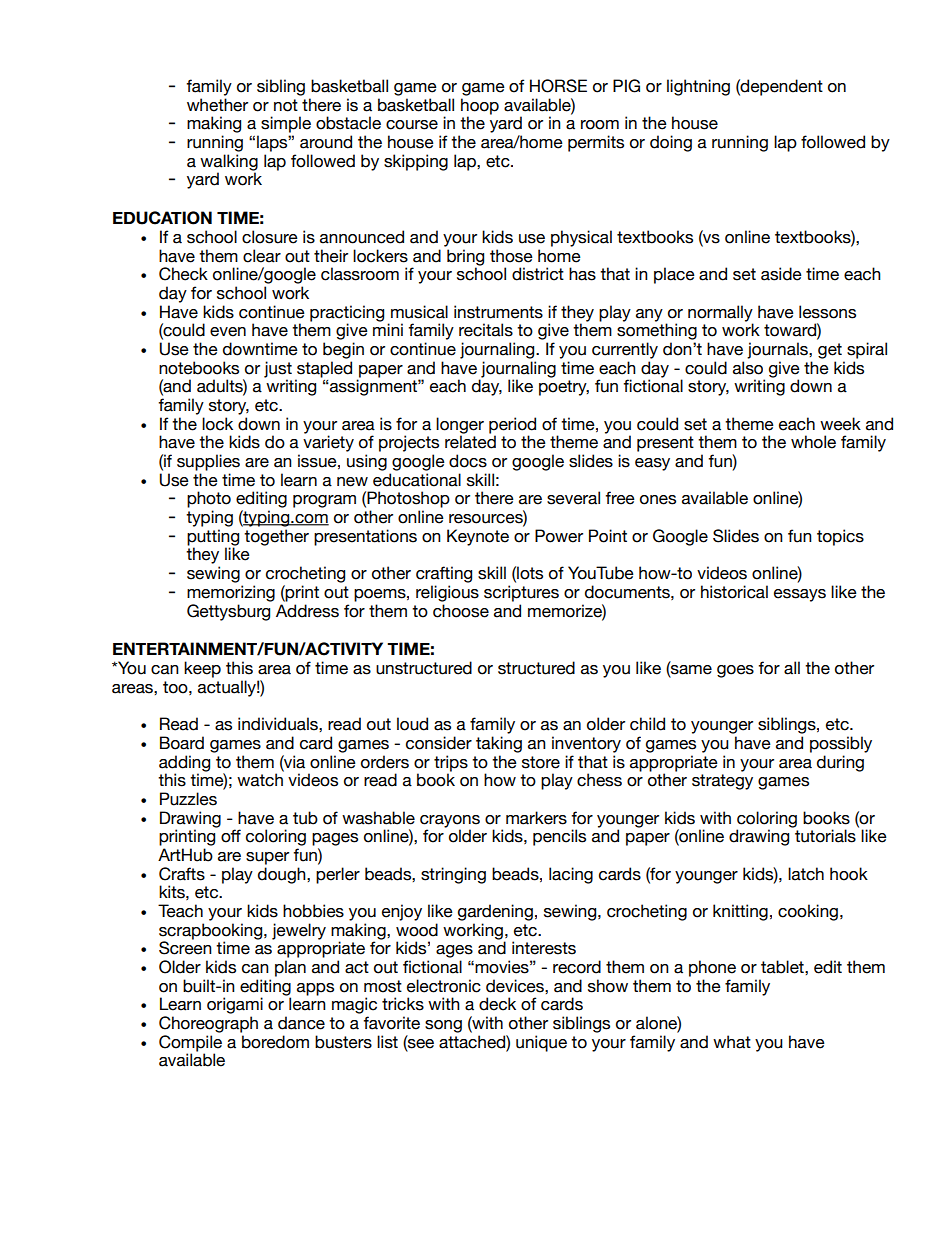 The image size is (952, 1233). Describe the element at coordinates (521, 593) in the screenshot. I see `scriptures` at that location.
